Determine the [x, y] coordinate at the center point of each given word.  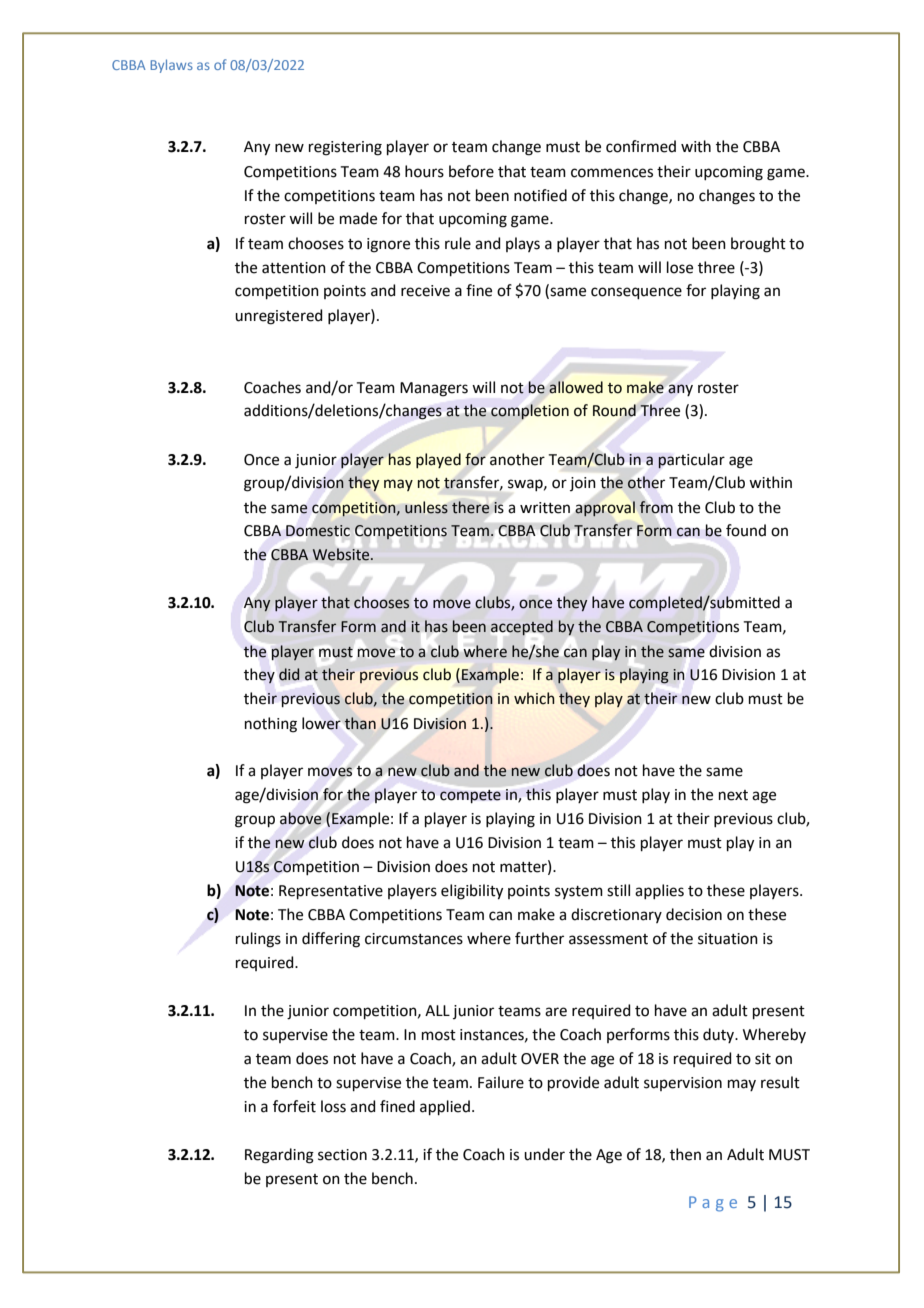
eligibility [472, 892]
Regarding [279, 1156]
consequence [636, 293]
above [301, 818]
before [471, 171]
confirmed [641, 146]
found [746, 530]
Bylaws [171, 66]
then [685, 1154]
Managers [434, 389]
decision [694, 914]
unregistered [279, 317]
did [289, 674]
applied [445, 1107]
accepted [522, 628]
